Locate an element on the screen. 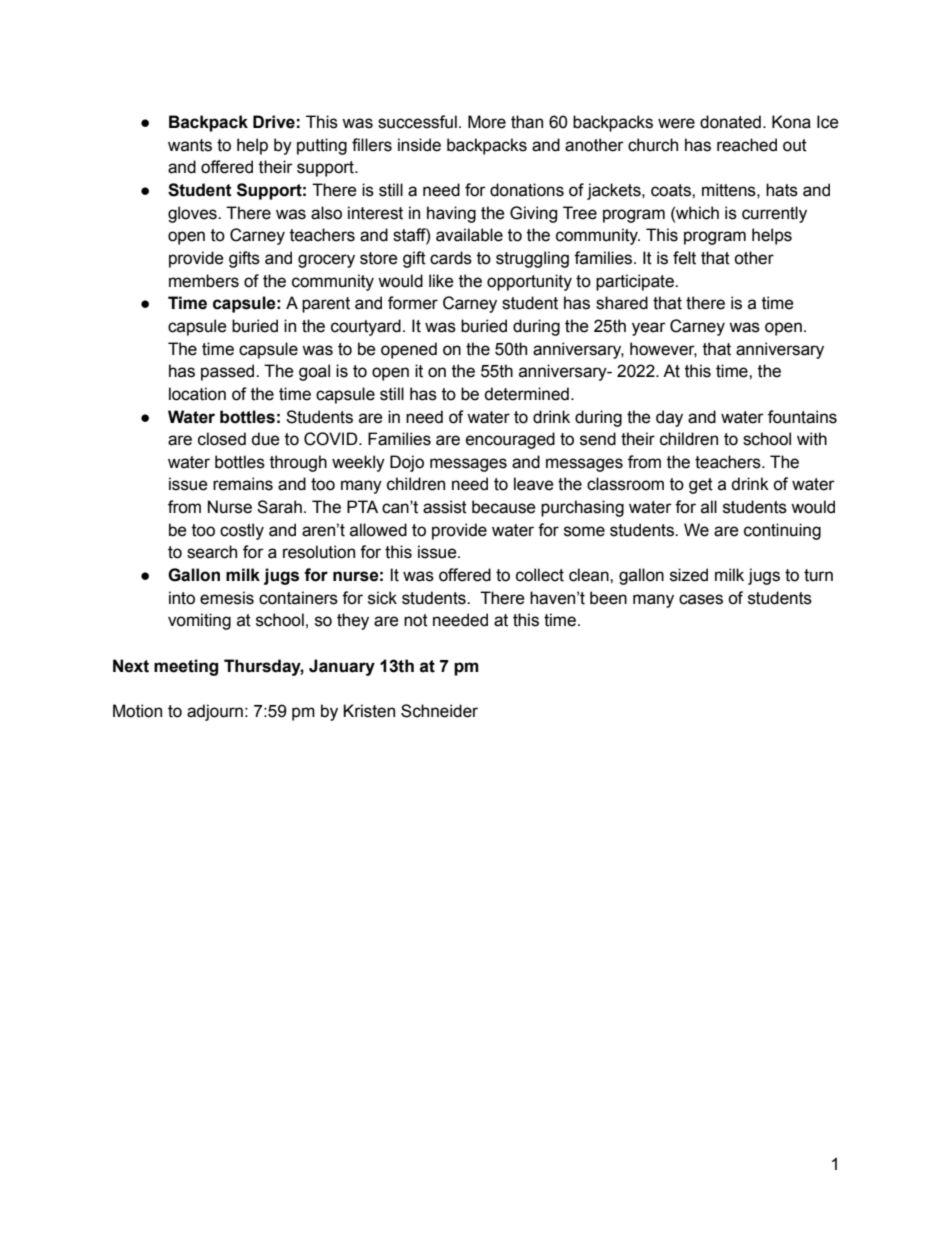 This screenshot has width=952, height=1233. reached is located at coordinates (747, 145).
